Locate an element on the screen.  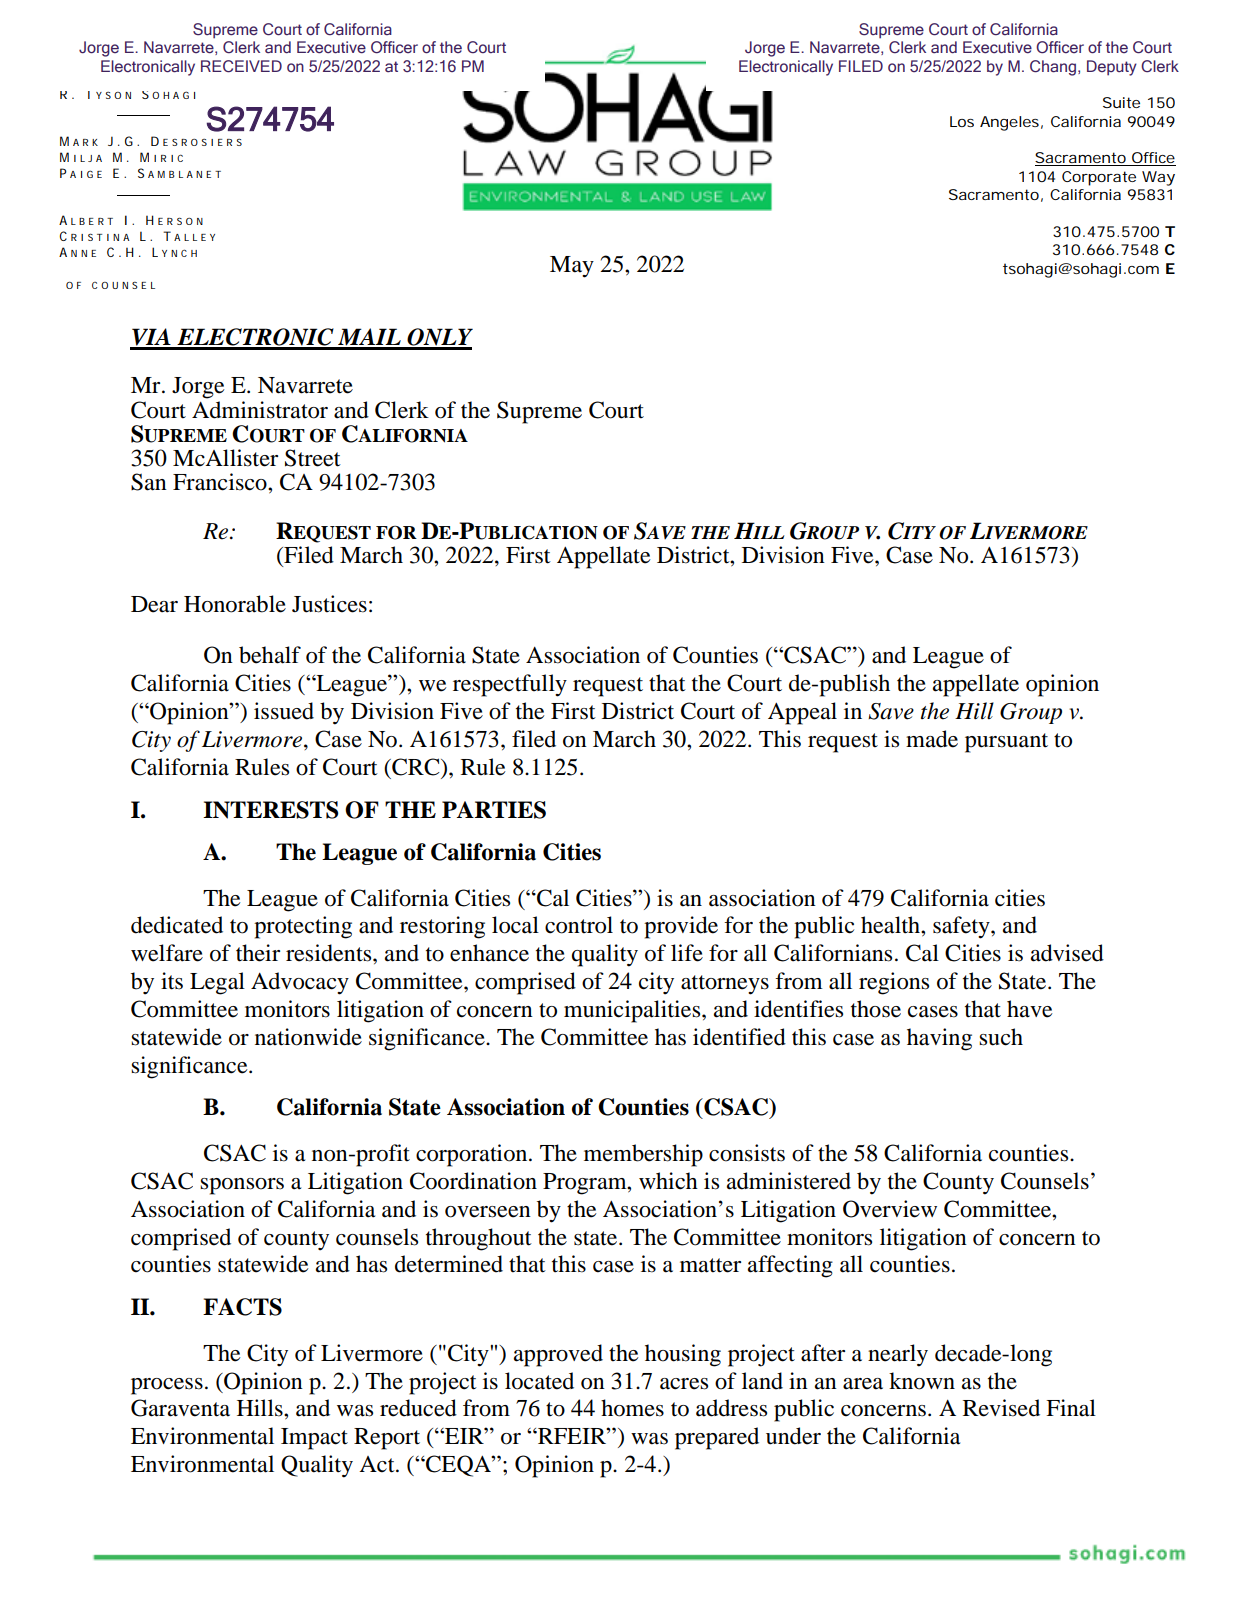
process is located at coordinates (167, 1386).
